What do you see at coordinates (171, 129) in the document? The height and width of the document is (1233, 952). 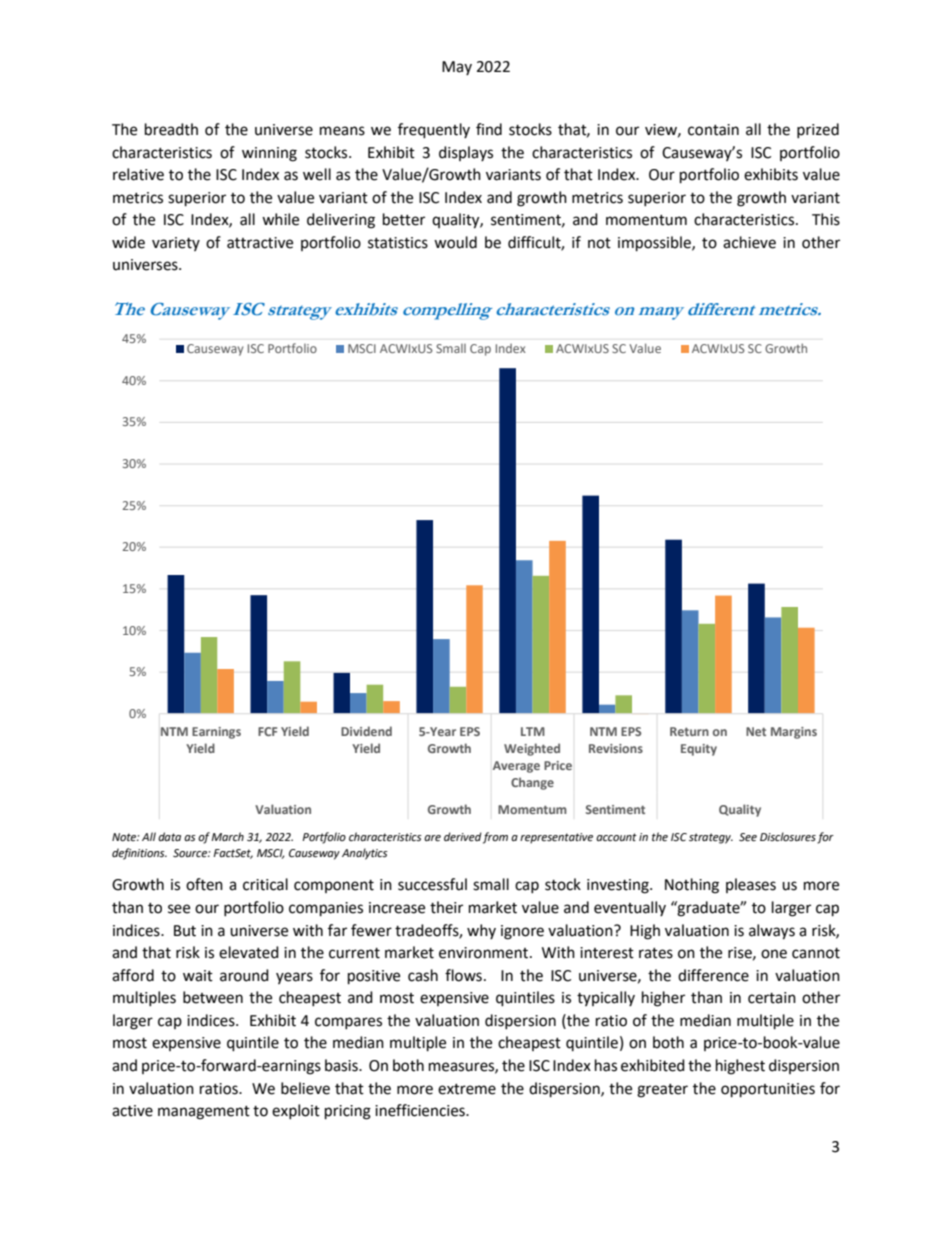 I see `breadth` at bounding box center [171, 129].
